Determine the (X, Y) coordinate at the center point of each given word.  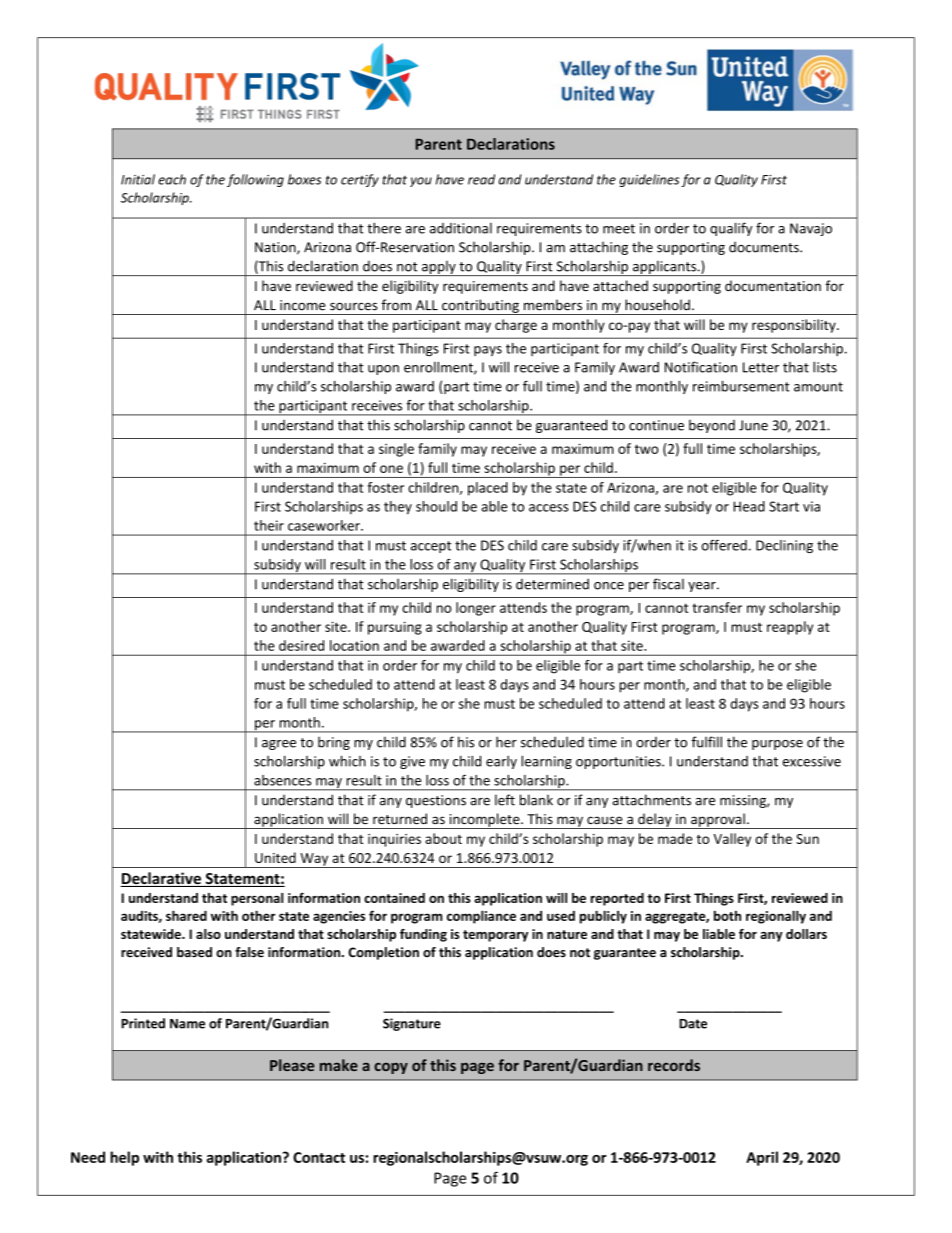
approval (718, 821)
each (172, 179)
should (436, 506)
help (124, 1158)
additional (461, 228)
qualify (731, 229)
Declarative (161, 879)
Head (749, 506)
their (269, 525)
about (443, 838)
